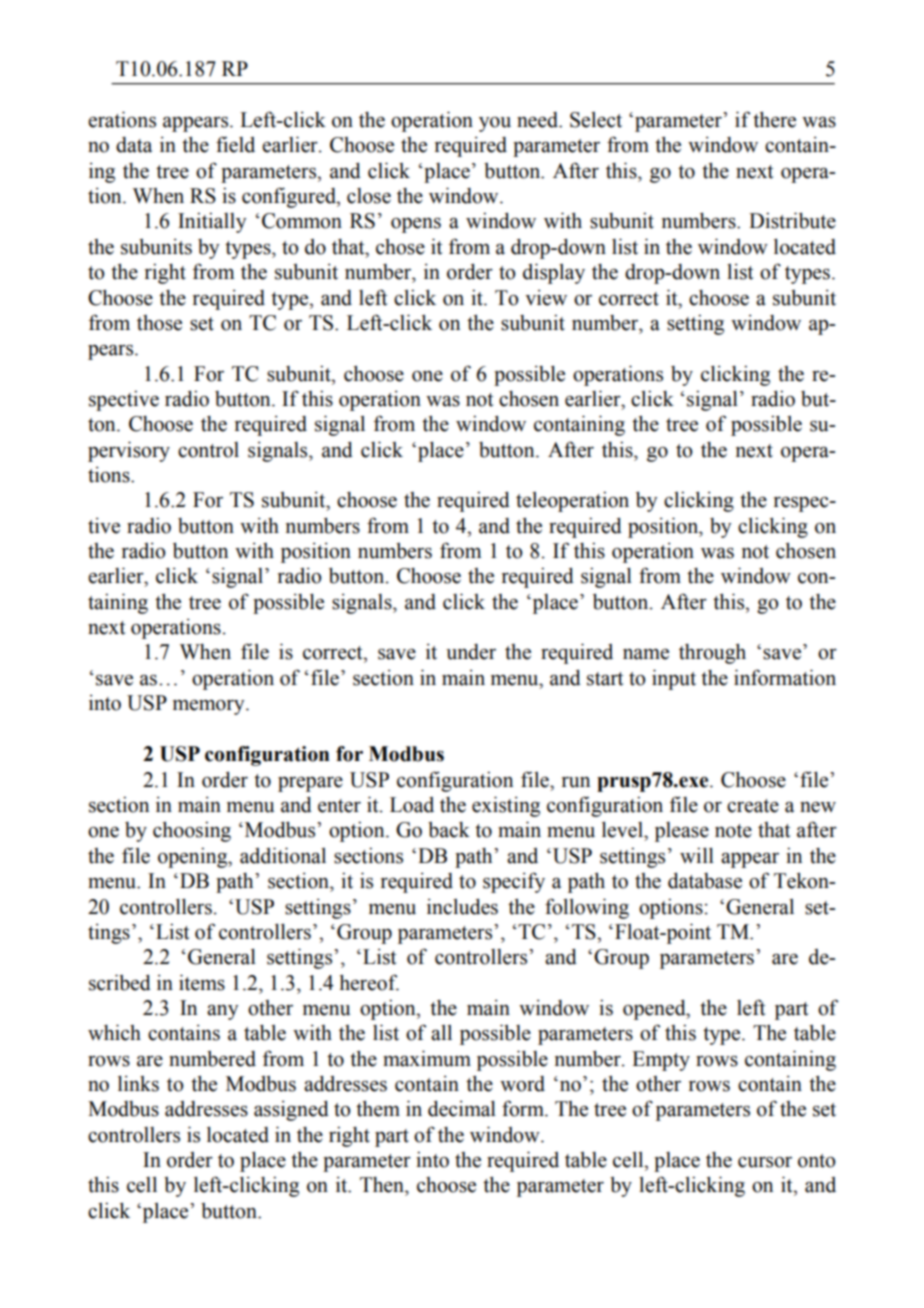 The image size is (924, 1308). Describe the element at coordinates (546, 298) in the document. I see `view` at that location.
